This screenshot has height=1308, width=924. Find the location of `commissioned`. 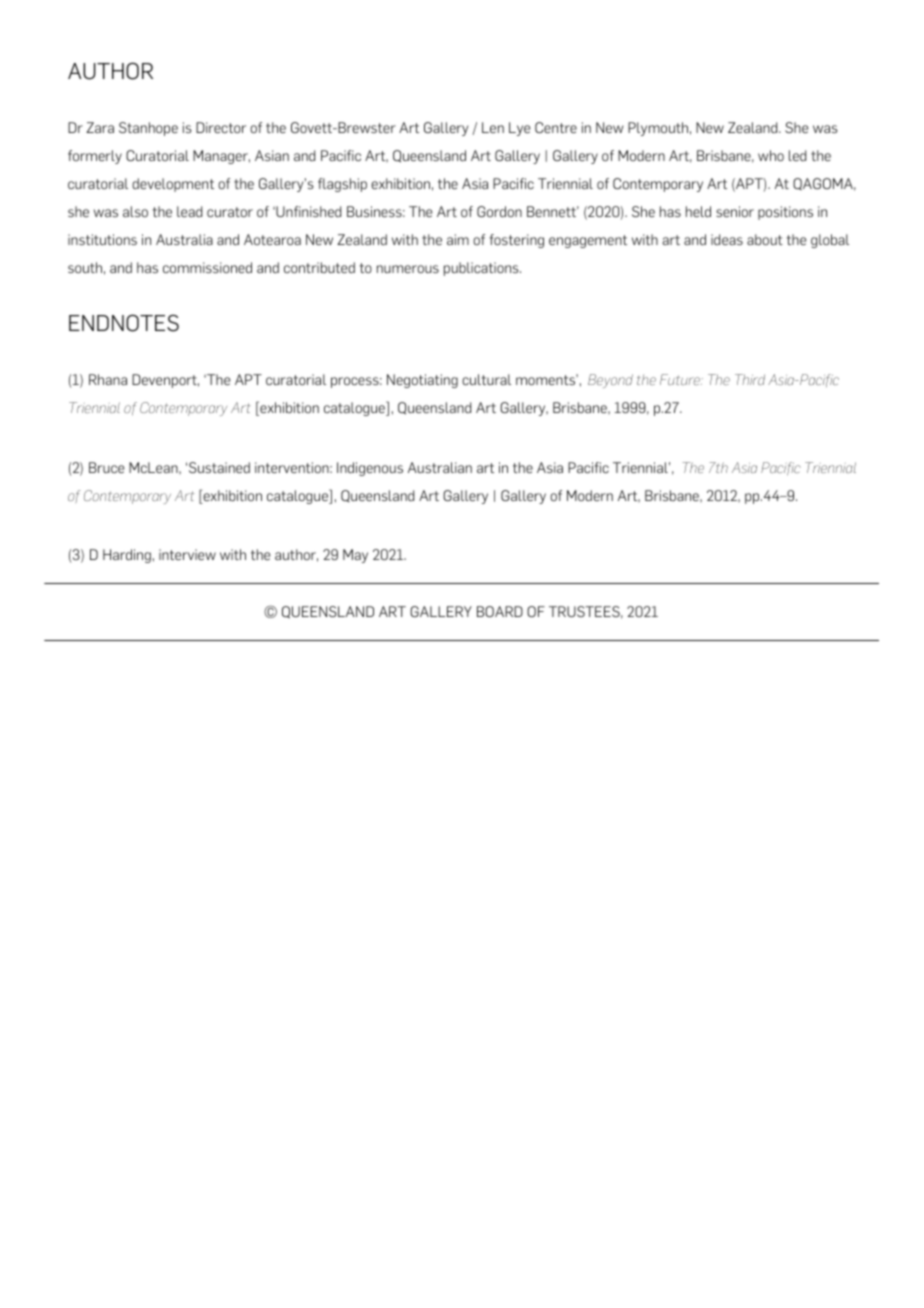

commissioned is located at coordinates (207, 267).
